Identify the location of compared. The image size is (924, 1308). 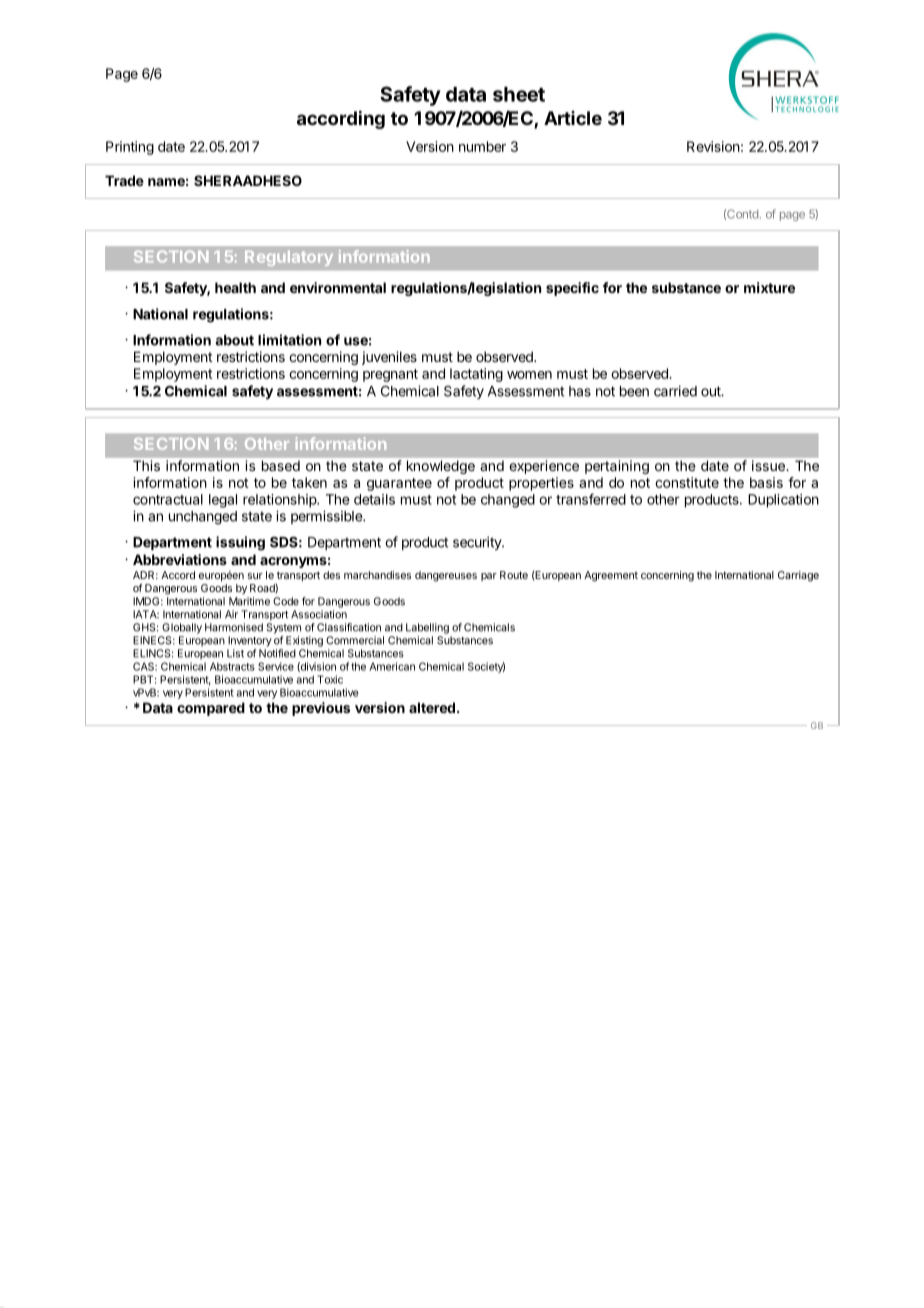
(211, 709).
